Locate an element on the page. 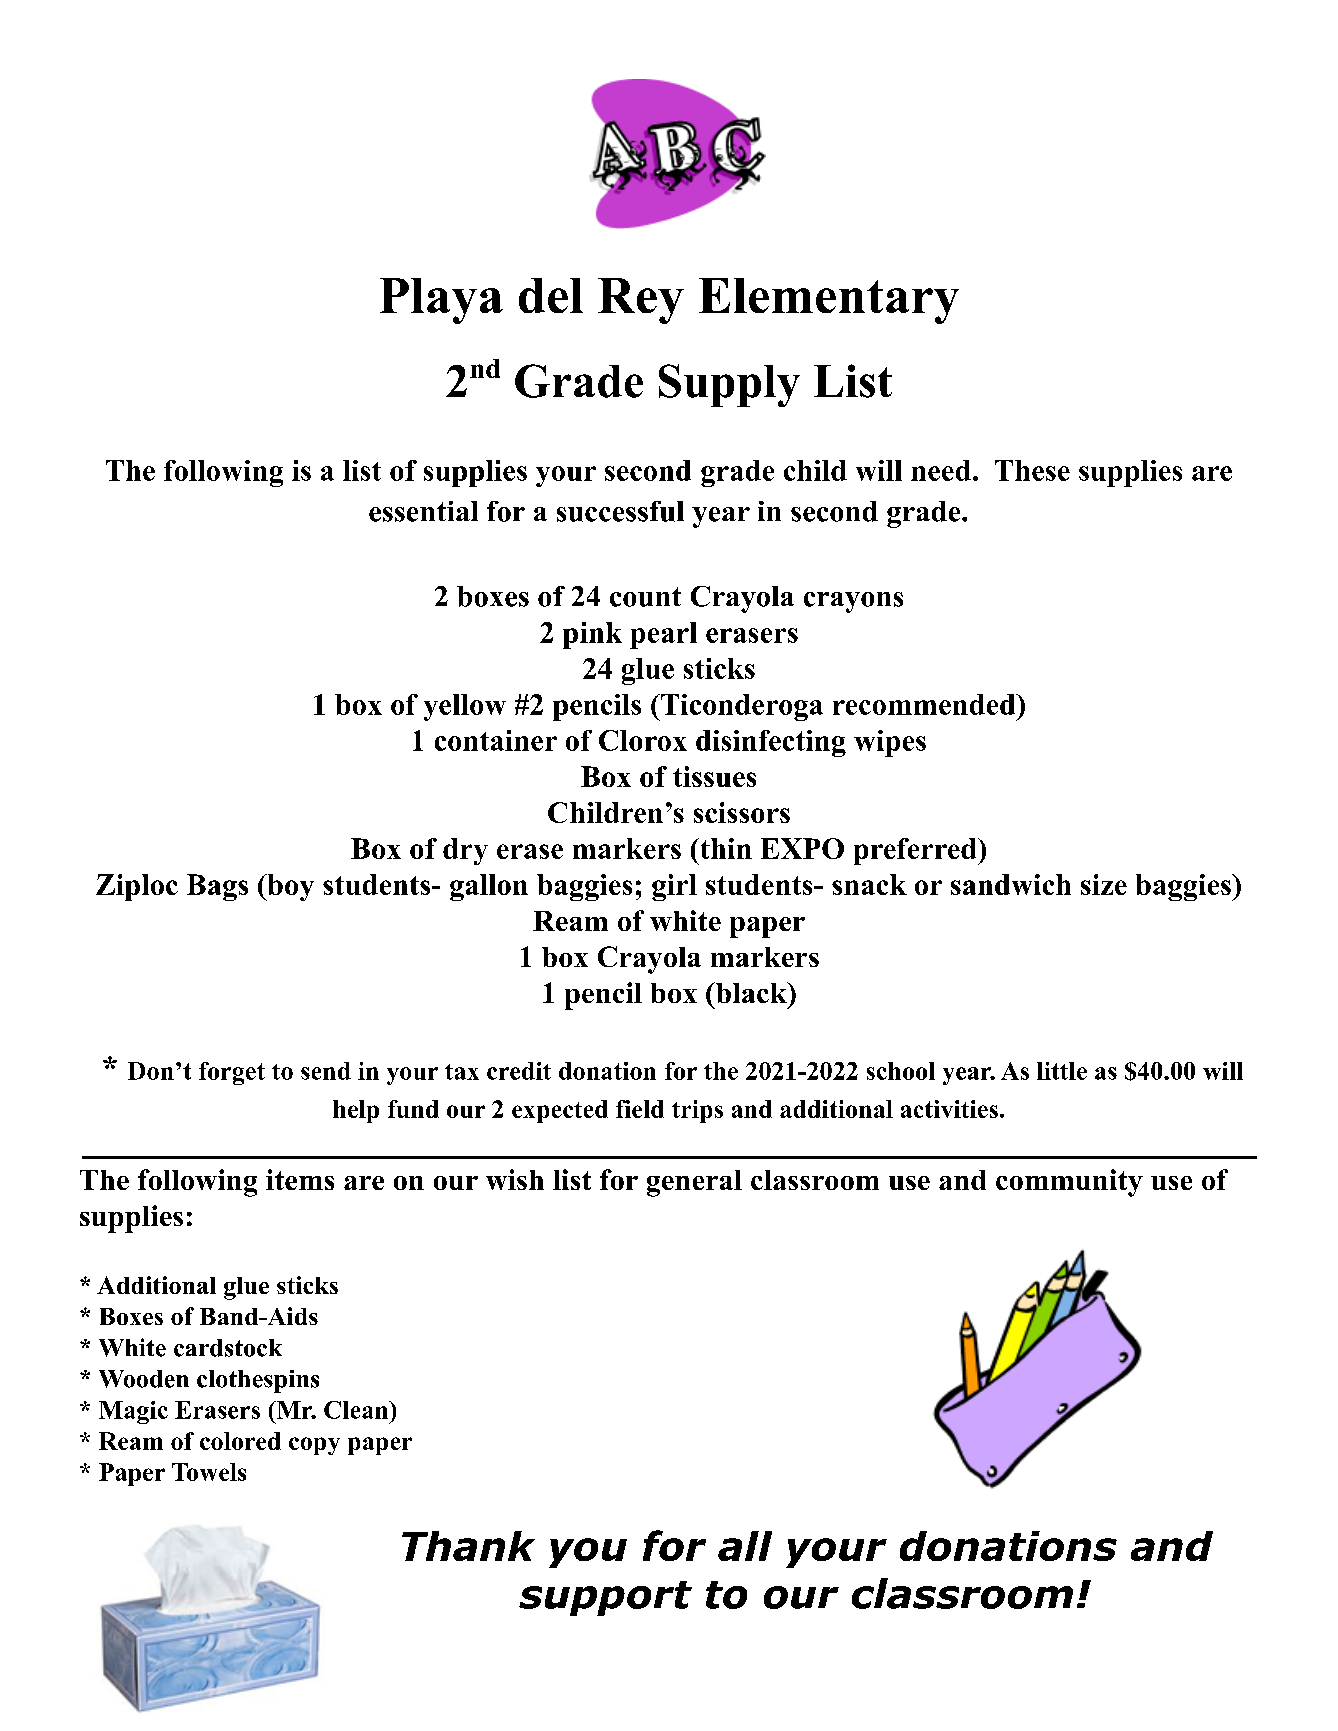  Clorox is located at coordinates (643, 740).
